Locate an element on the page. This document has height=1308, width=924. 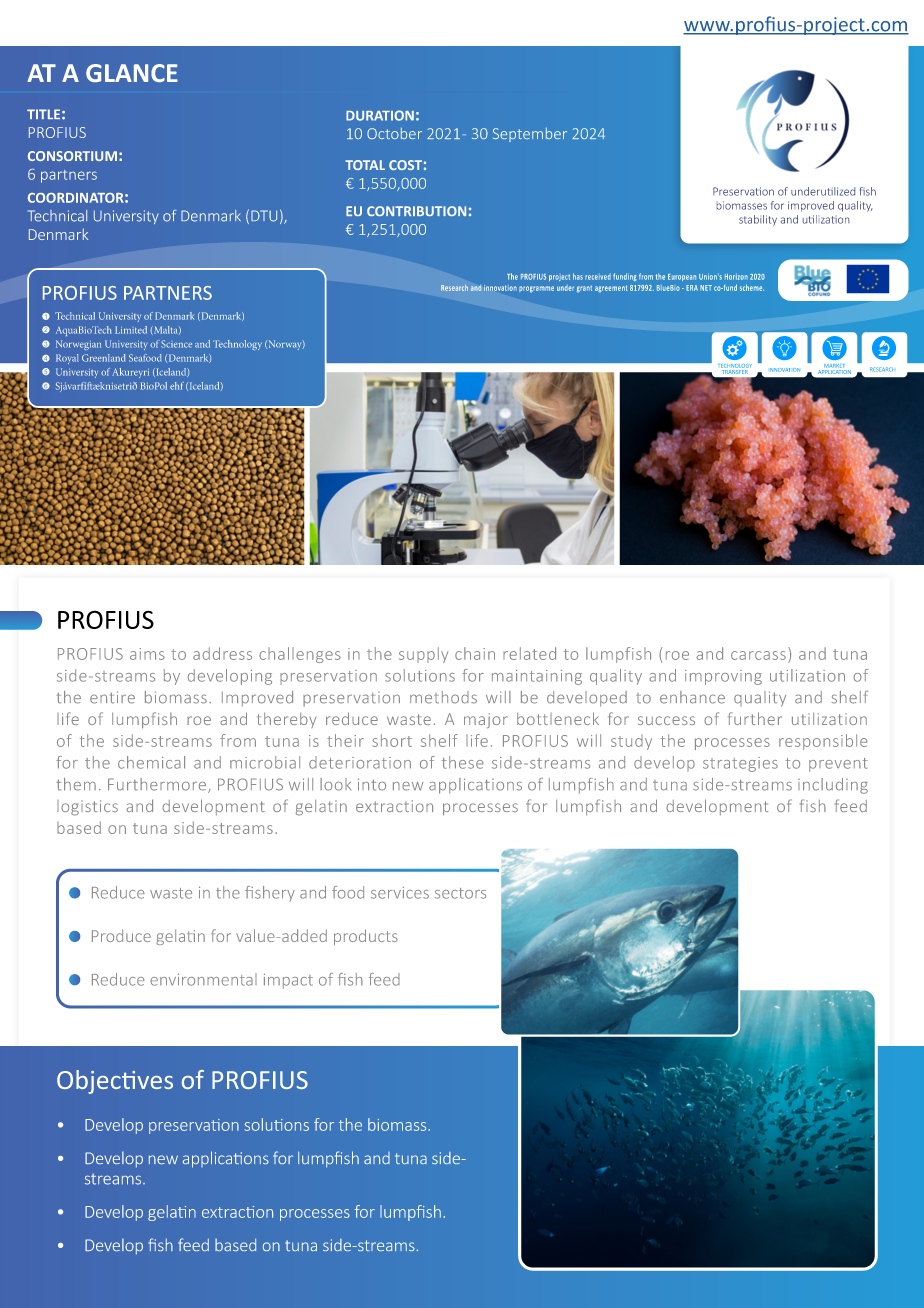
chain is located at coordinates (475, 653).
